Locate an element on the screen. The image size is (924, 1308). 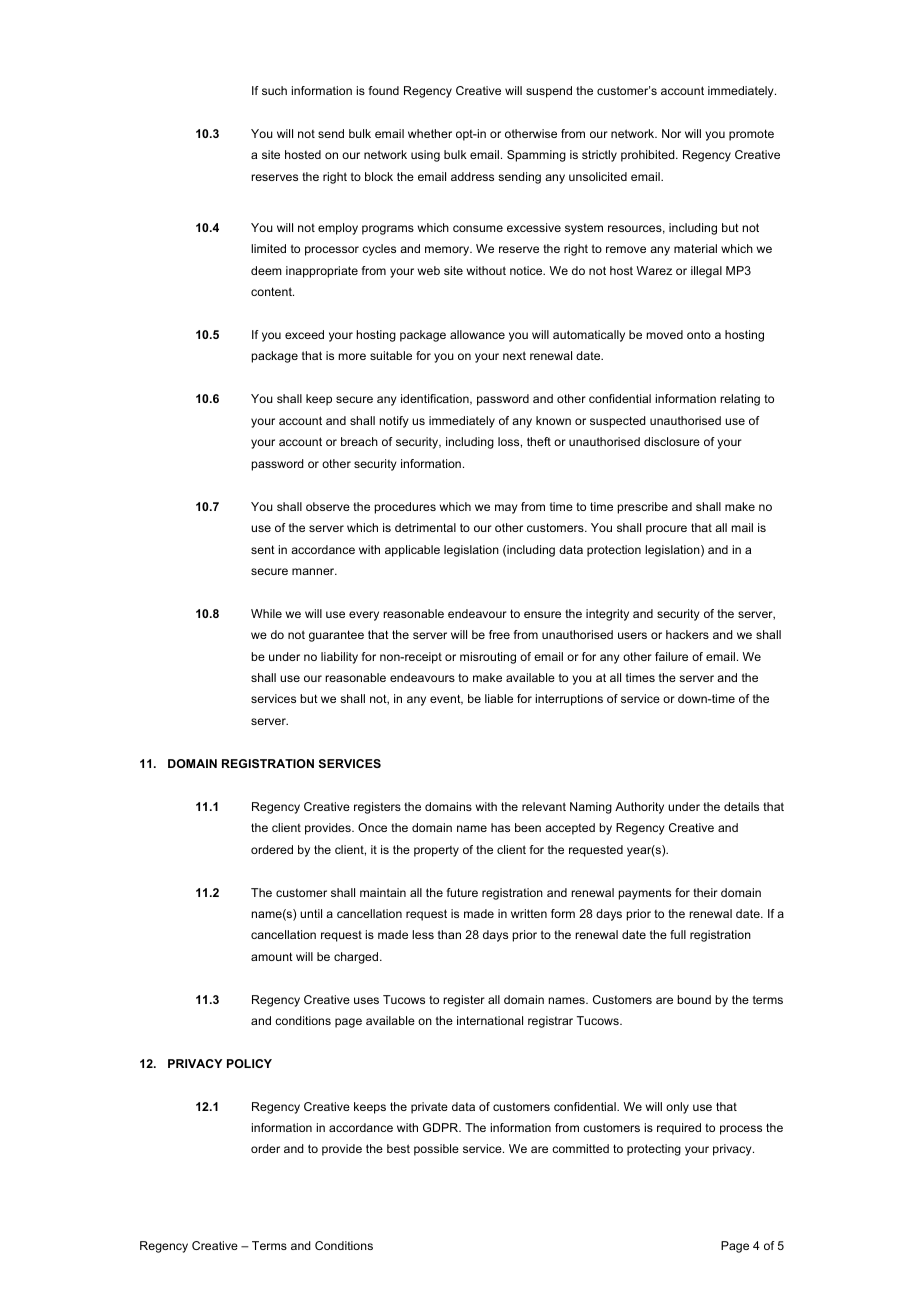
such is located at coordinates (274, 90).
